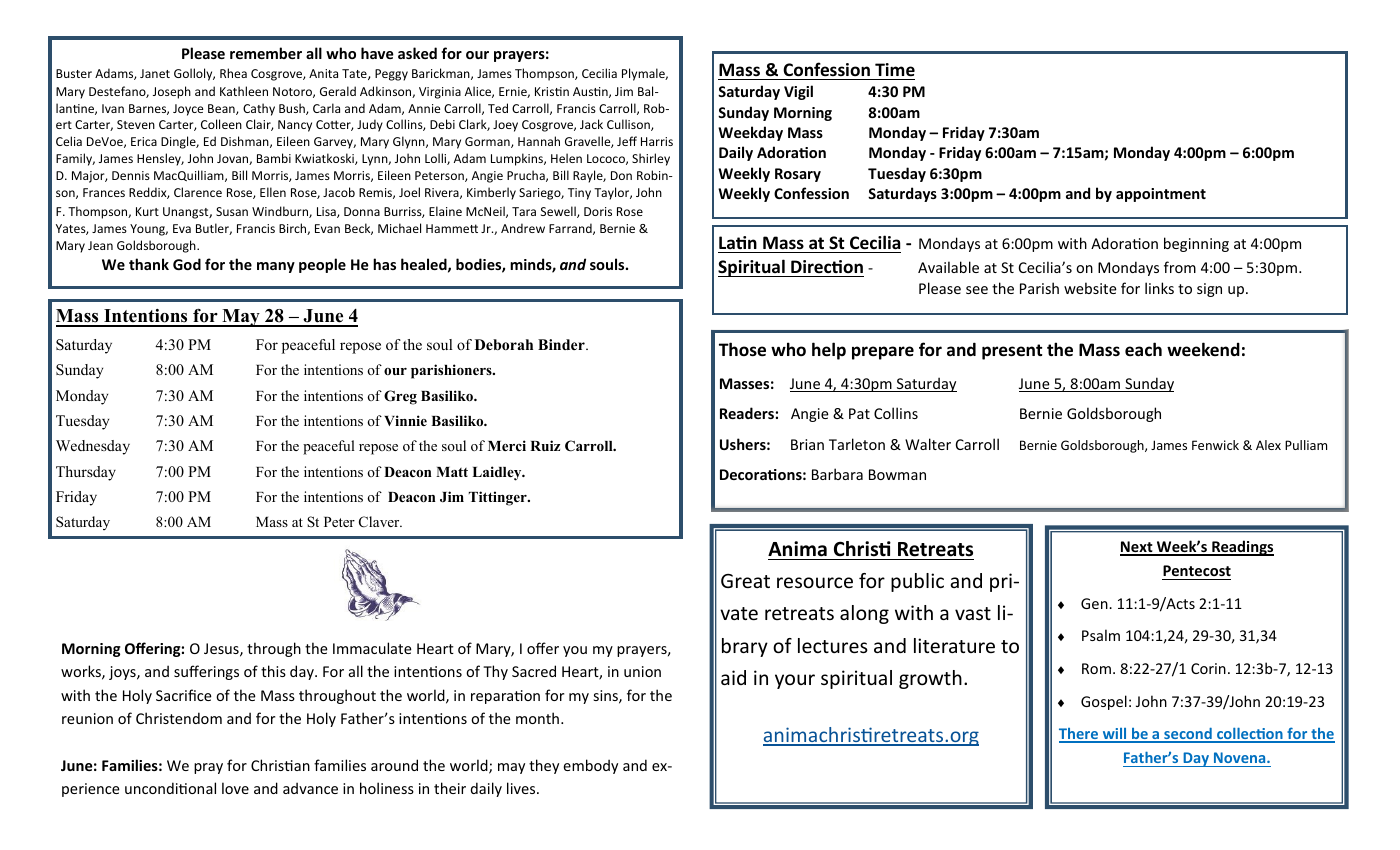  I want to click on Rhea, so click(233, 73).
